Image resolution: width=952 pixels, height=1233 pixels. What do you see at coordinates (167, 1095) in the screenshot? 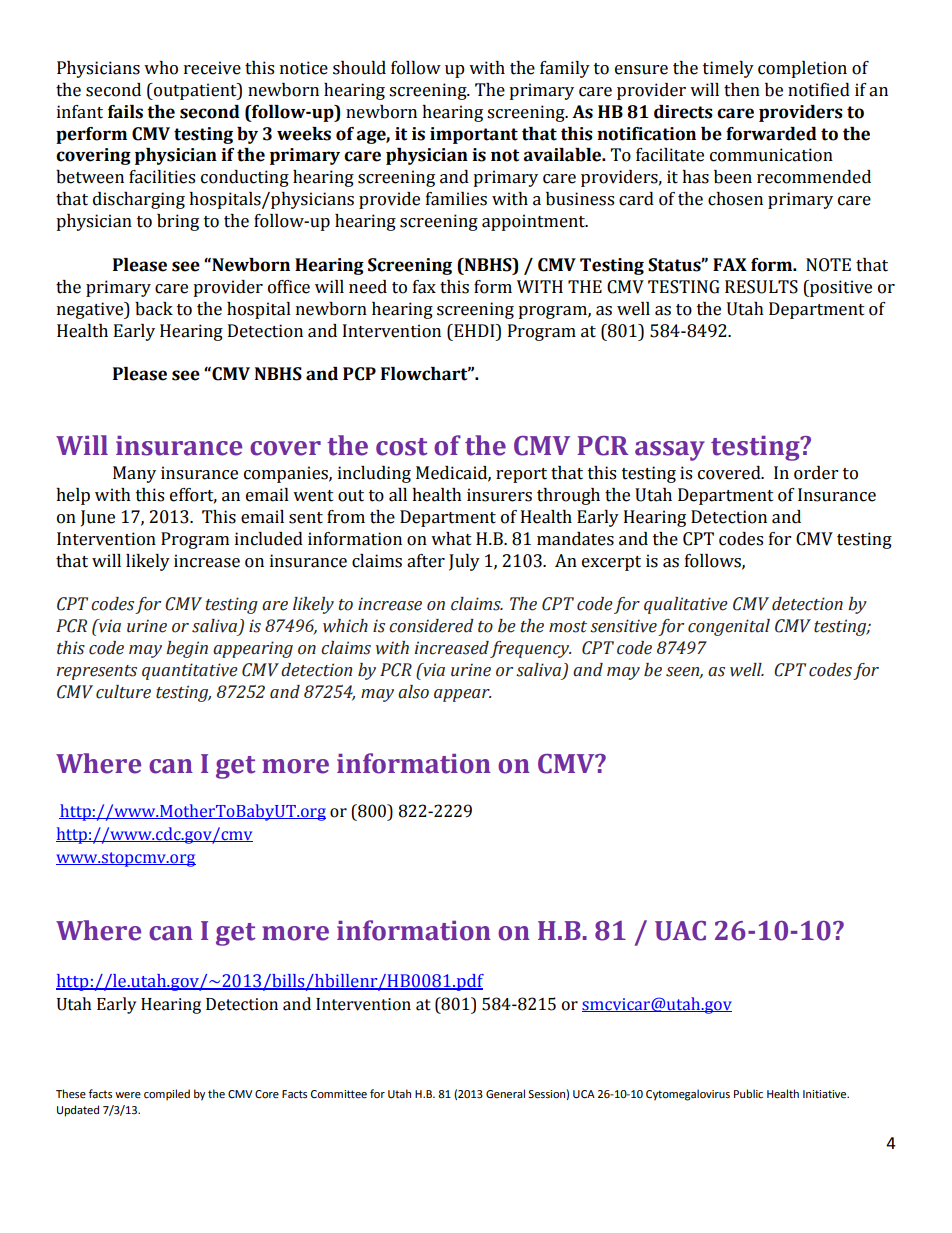
I see `compiled` at bounding box center [167, 1095].
